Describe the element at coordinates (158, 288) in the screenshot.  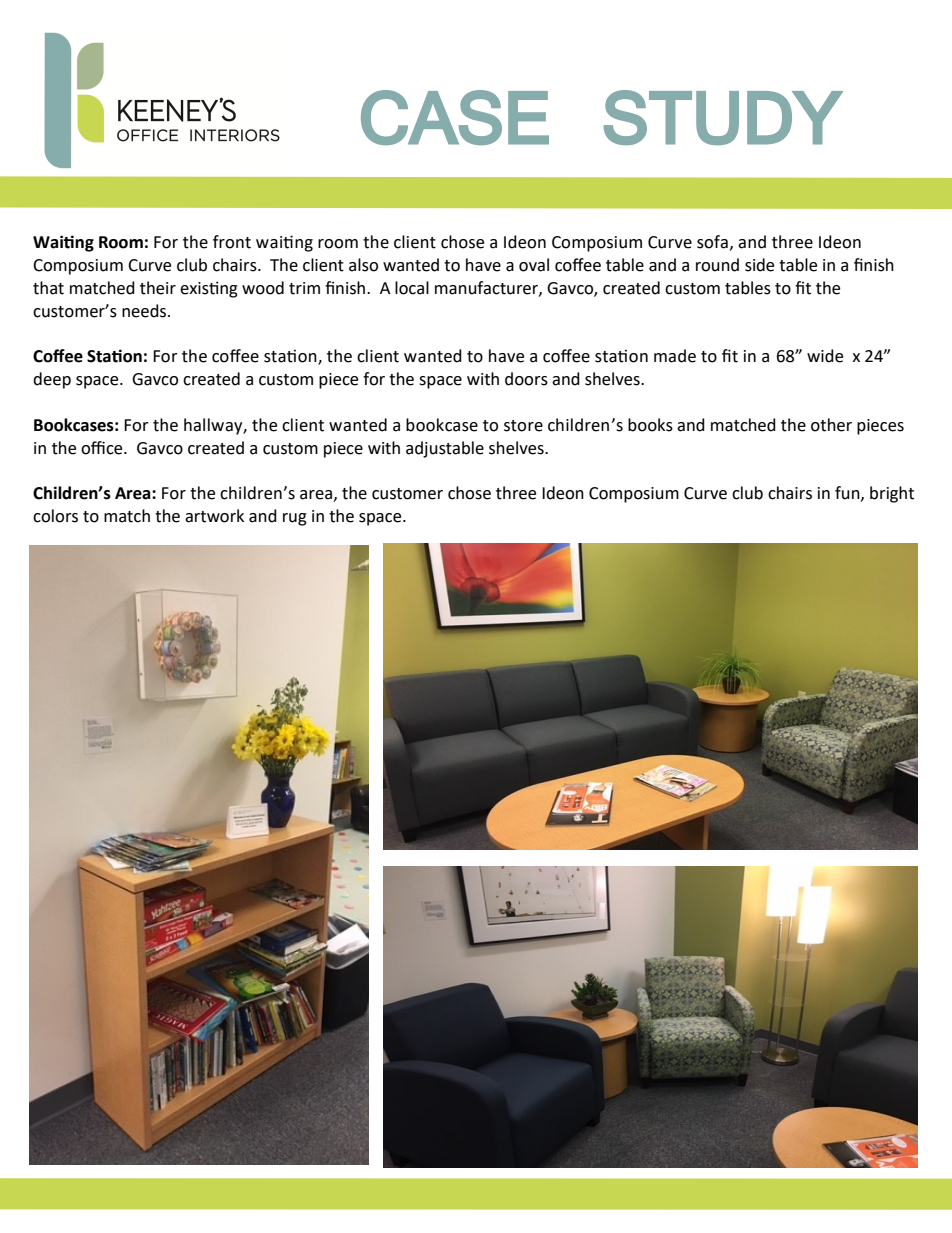
I see `their` at that location.
